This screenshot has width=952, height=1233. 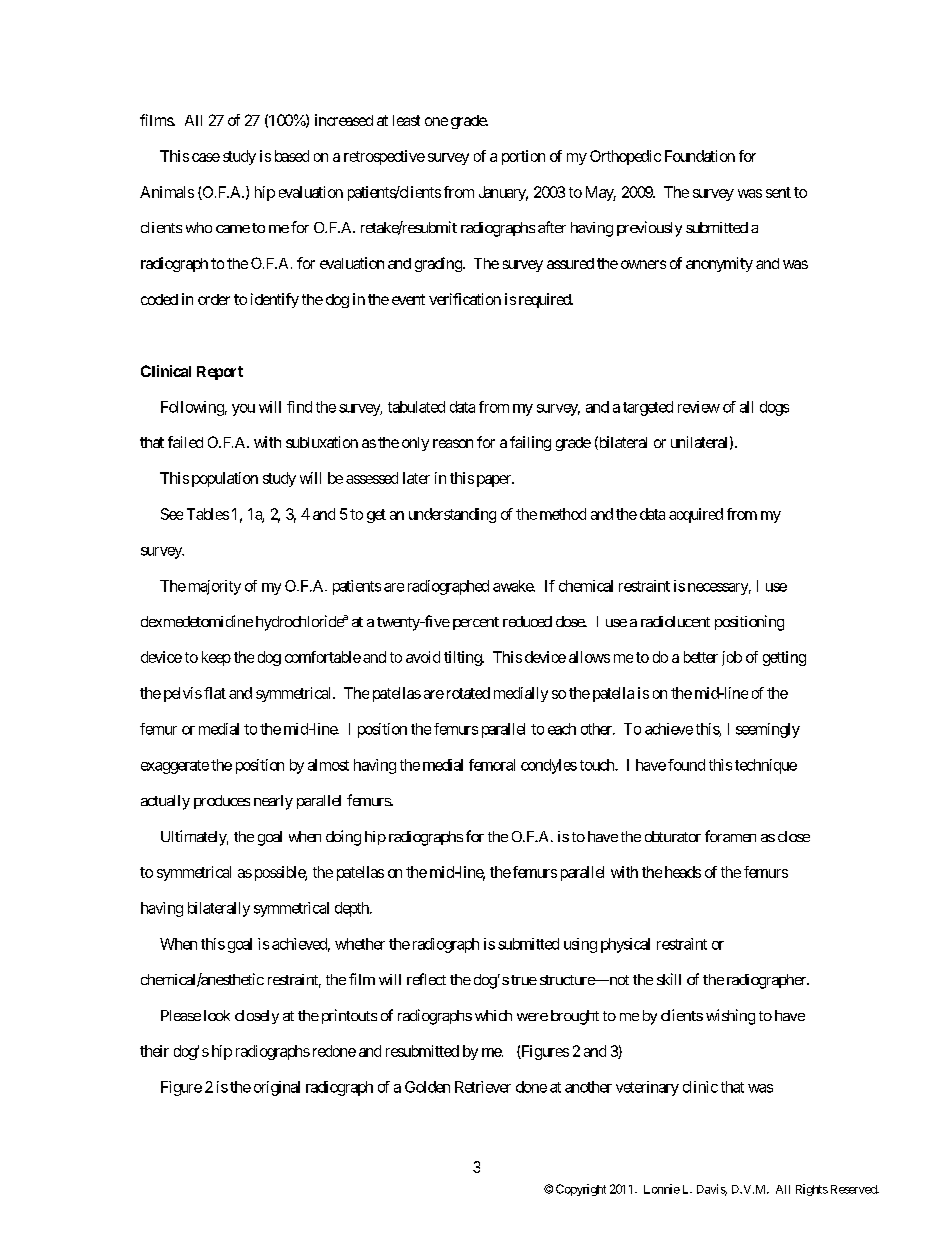 What do you see at coordinates (523, 157) in the screenshot?
I see `portion` at bounding box center [523, 157].
